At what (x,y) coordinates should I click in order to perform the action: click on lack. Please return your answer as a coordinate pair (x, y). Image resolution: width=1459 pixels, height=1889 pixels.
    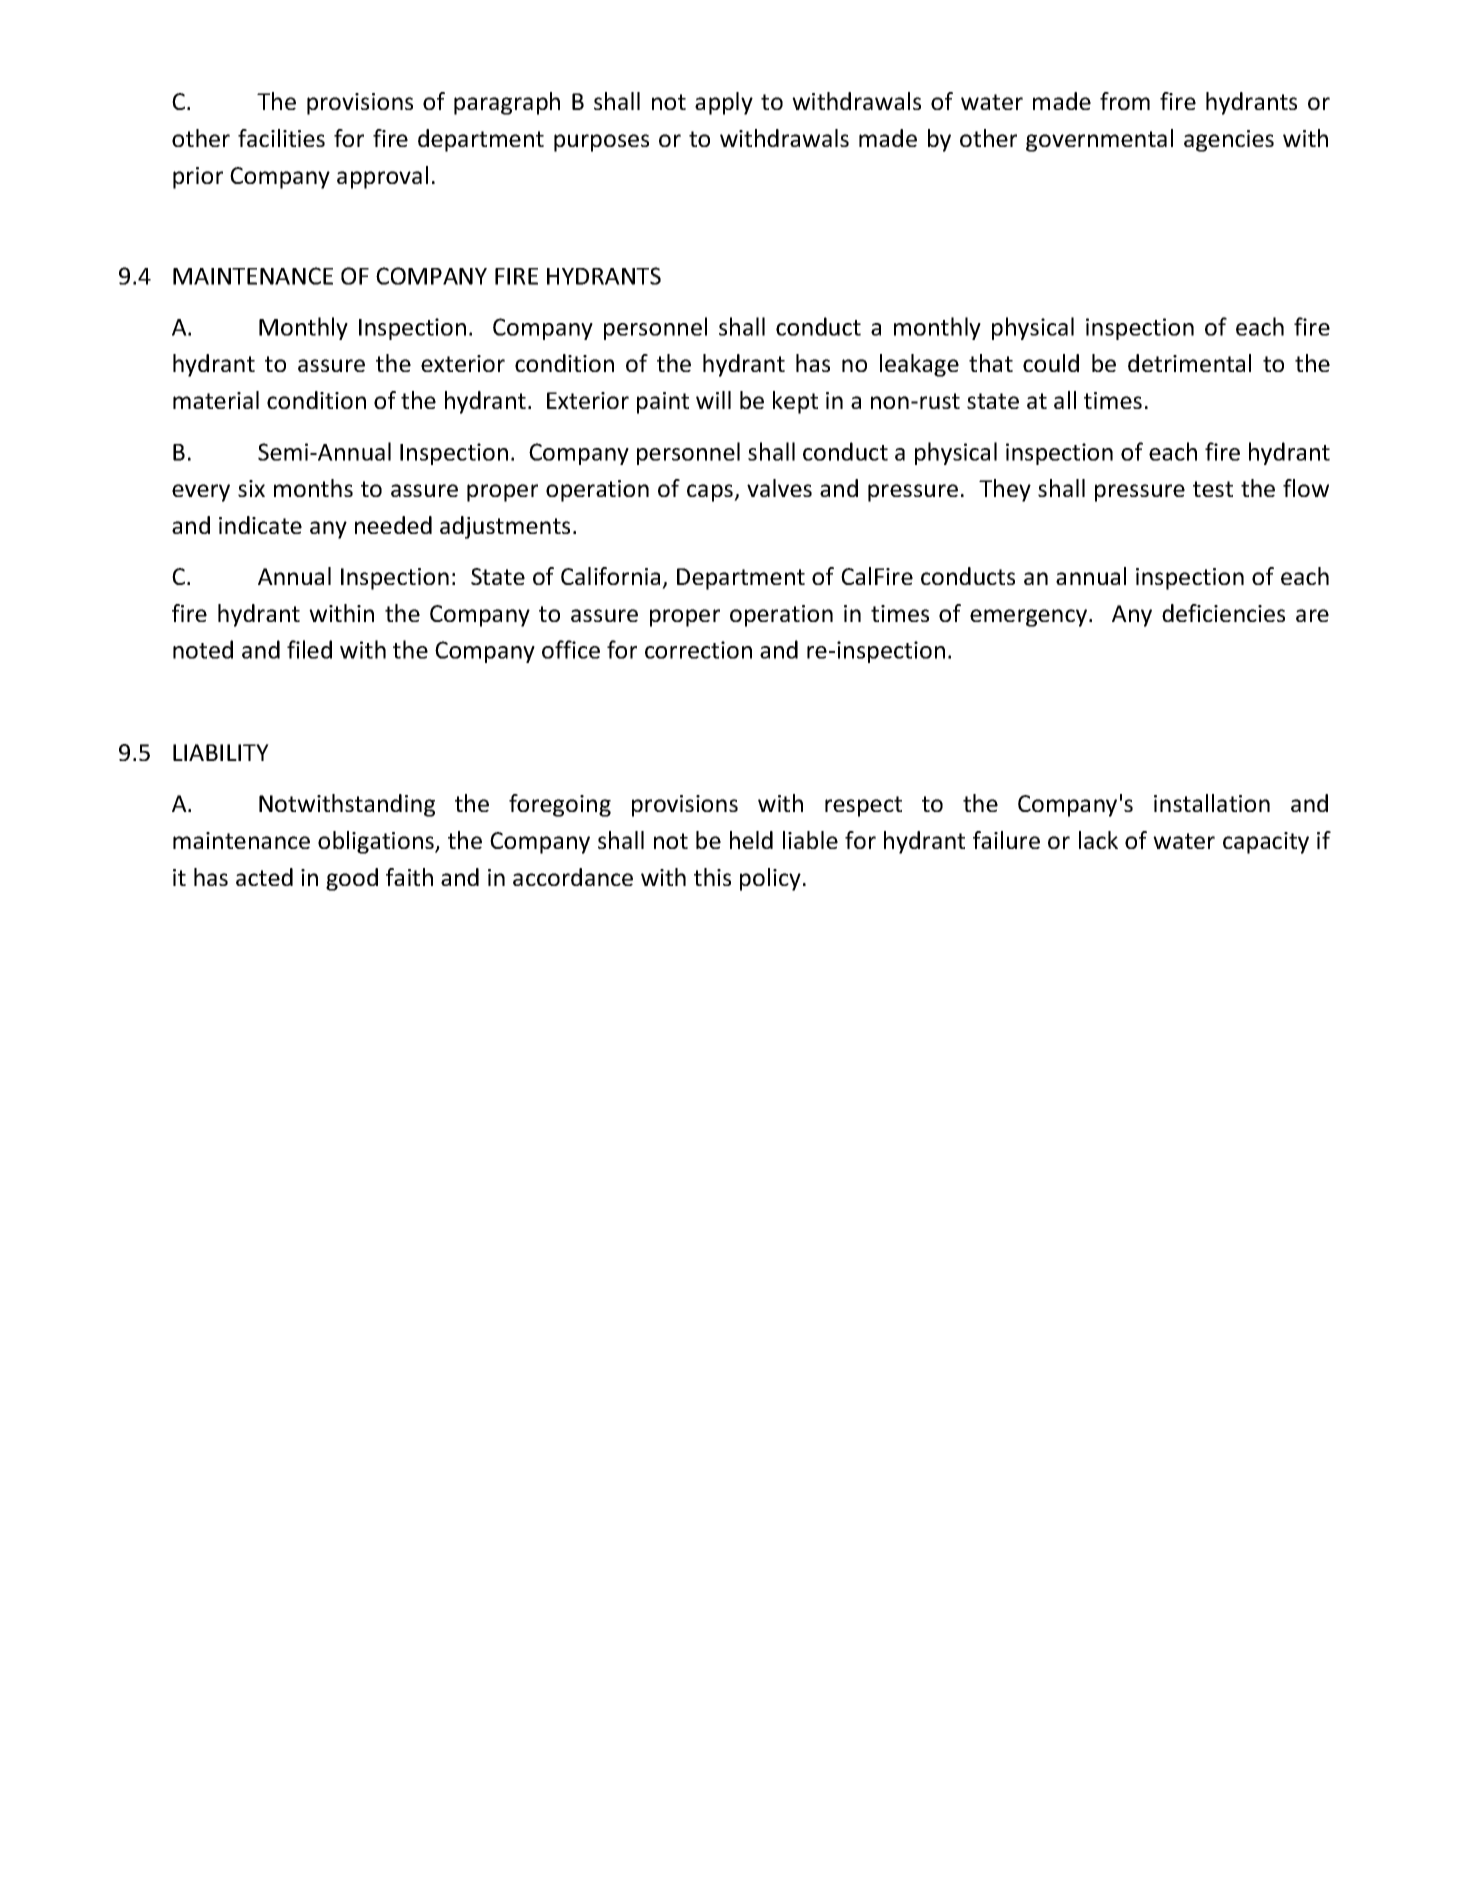
    Looking at the image, I should click on (1098, 840).
